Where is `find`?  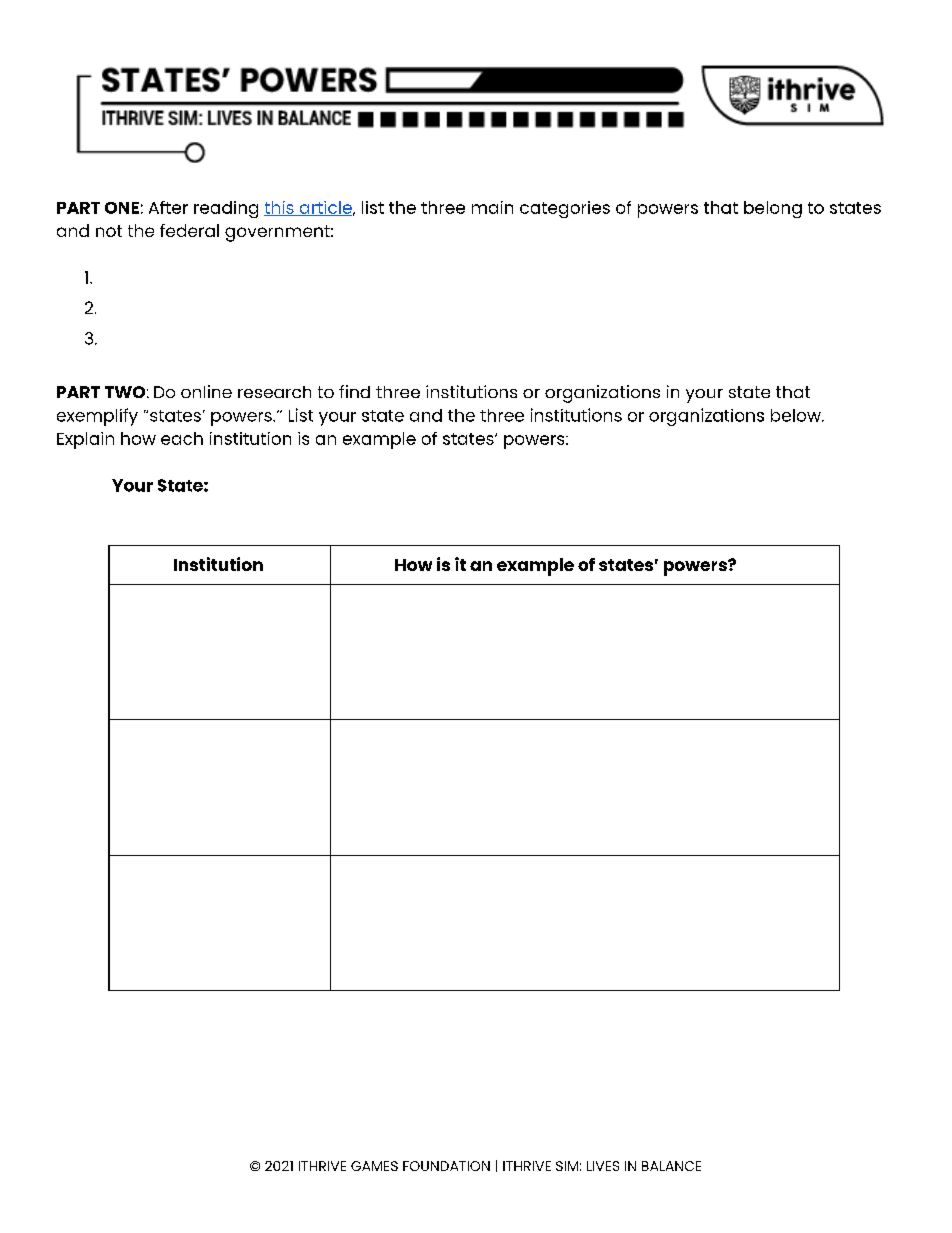 find is located at coordinates (354, 391).
